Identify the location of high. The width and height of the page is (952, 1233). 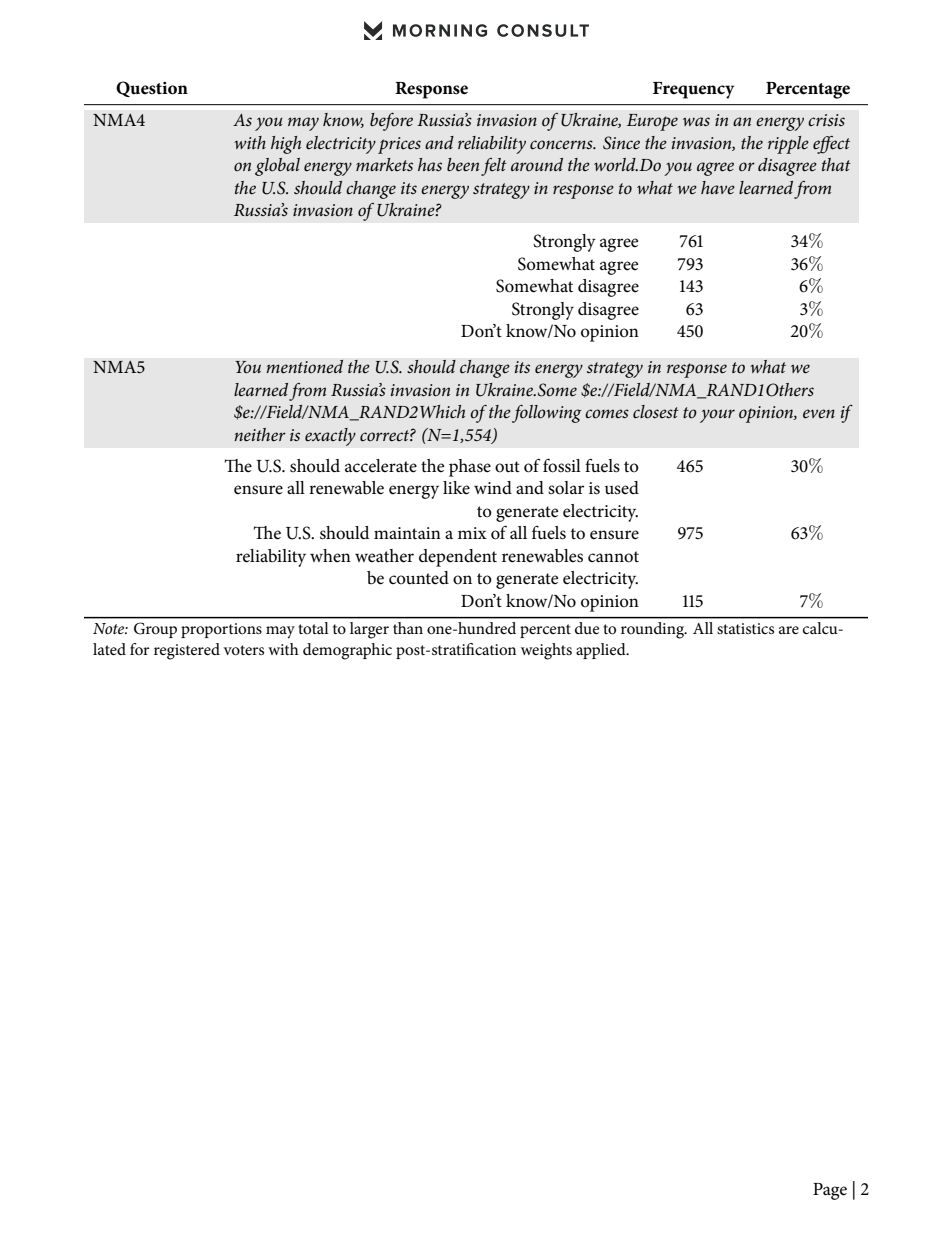
(286, 145).
